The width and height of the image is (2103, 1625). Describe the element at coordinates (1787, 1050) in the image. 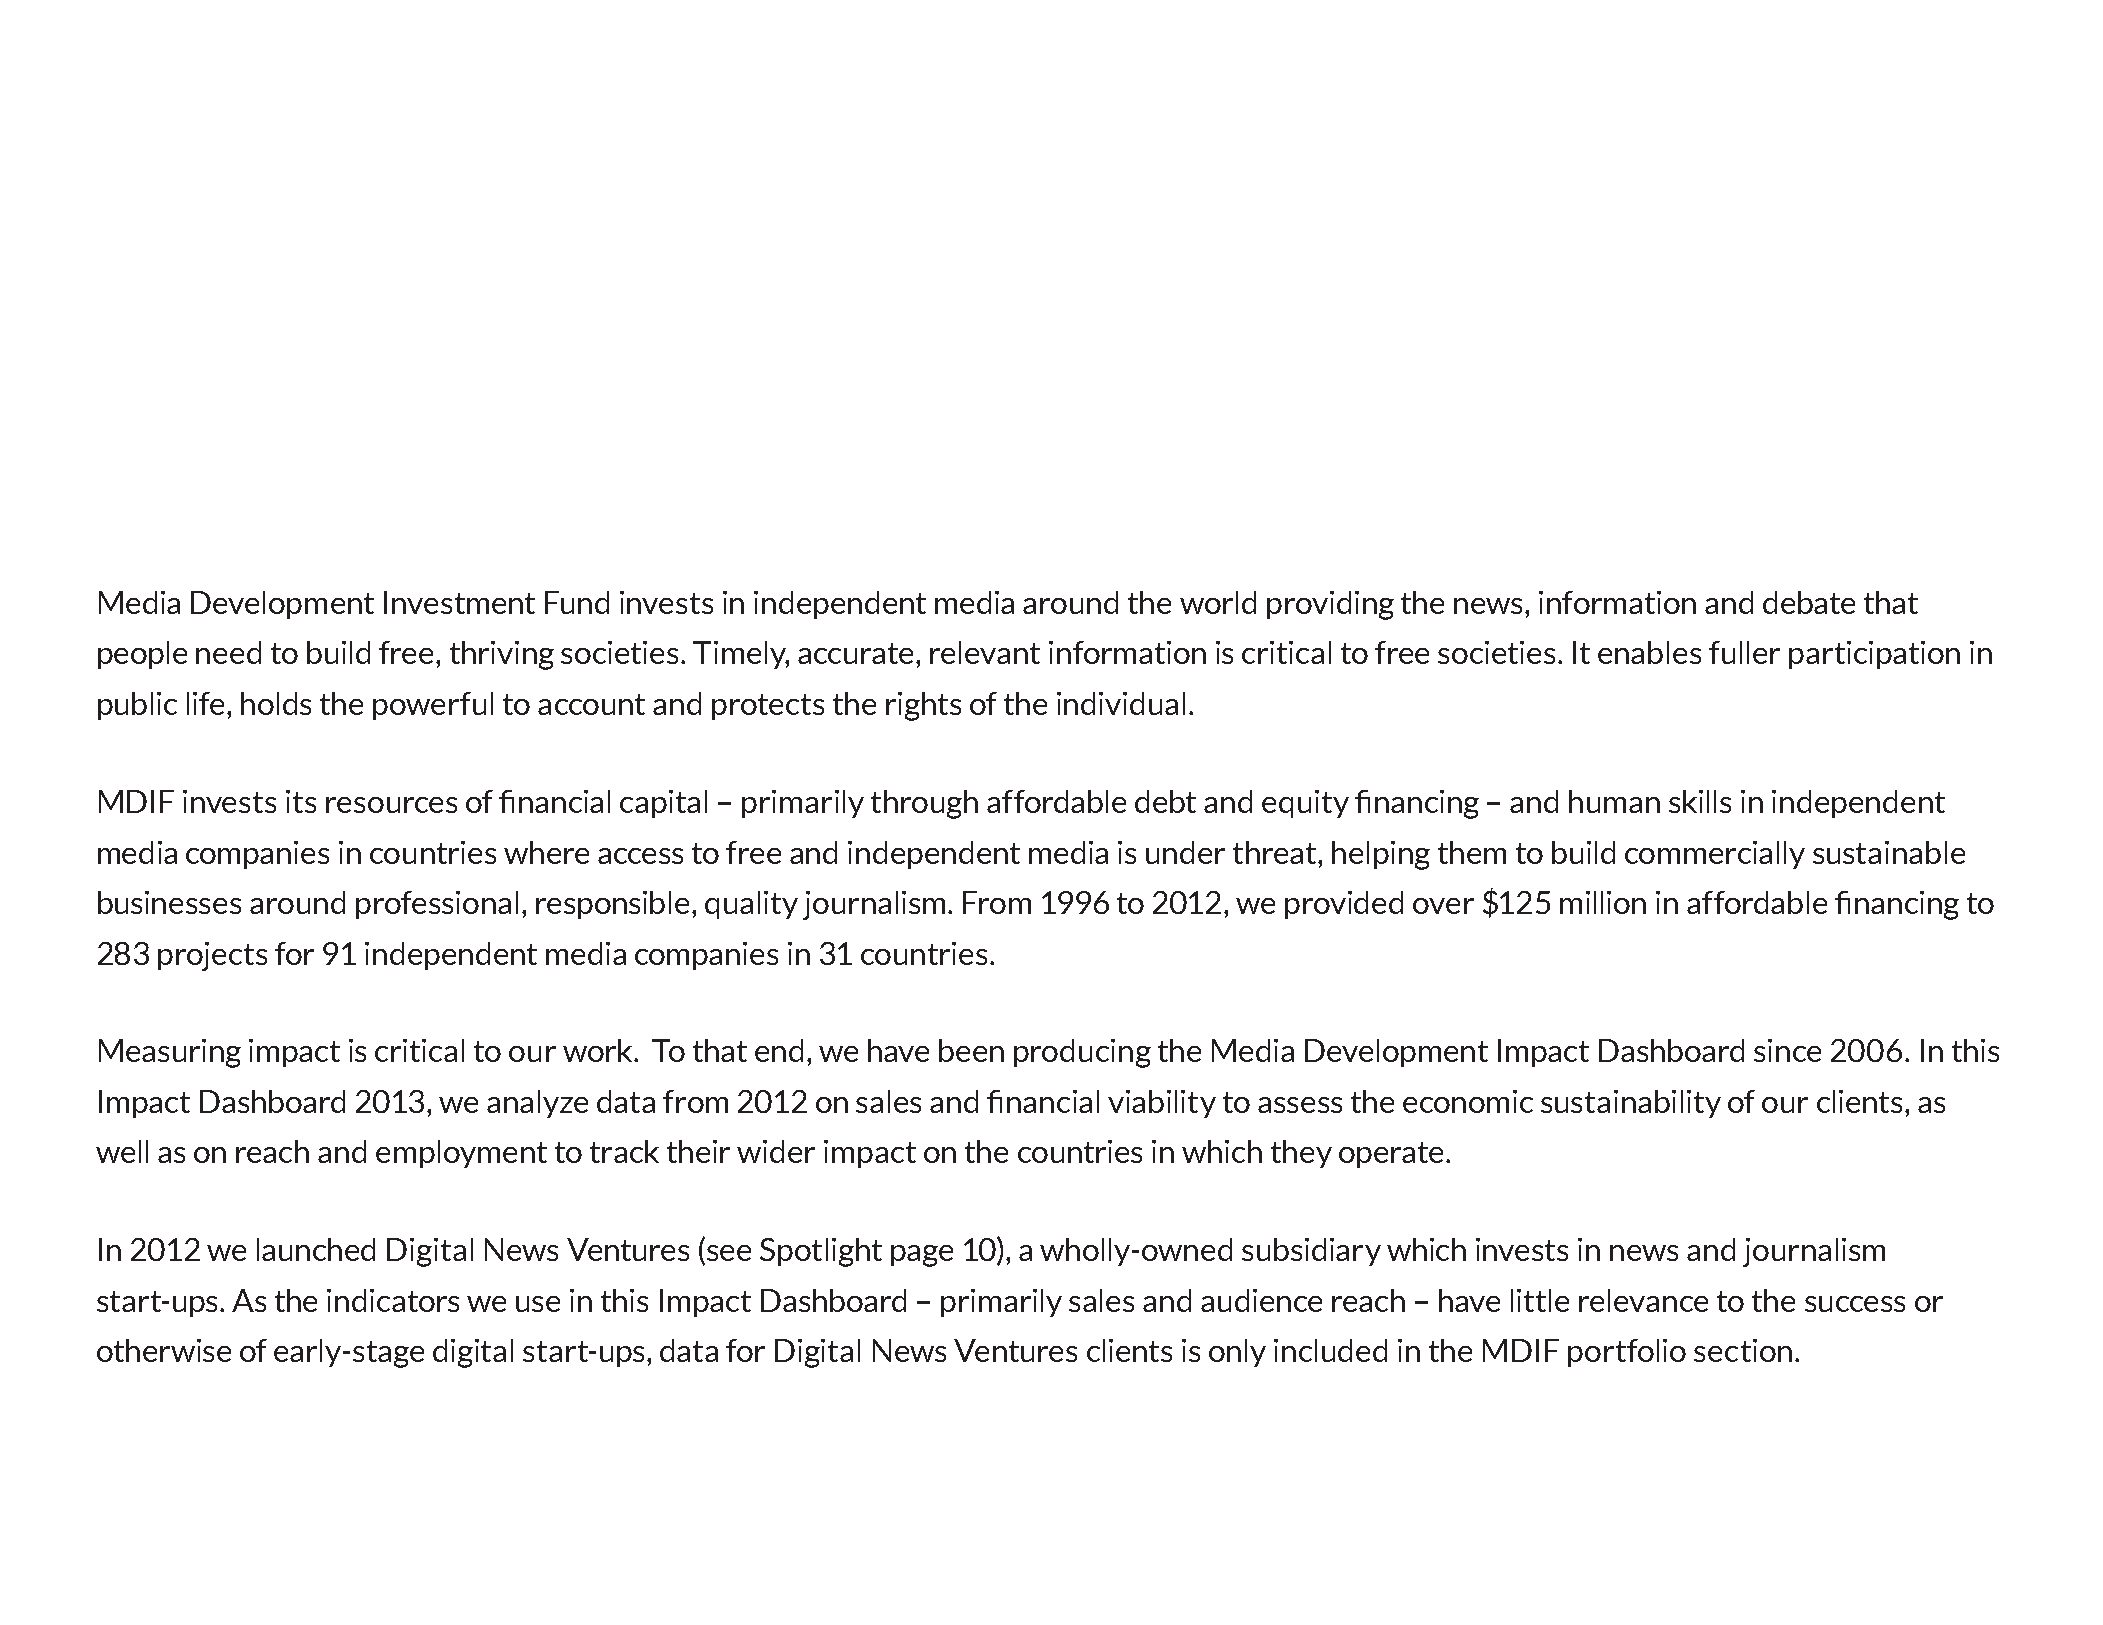

I see `since` at that location.
